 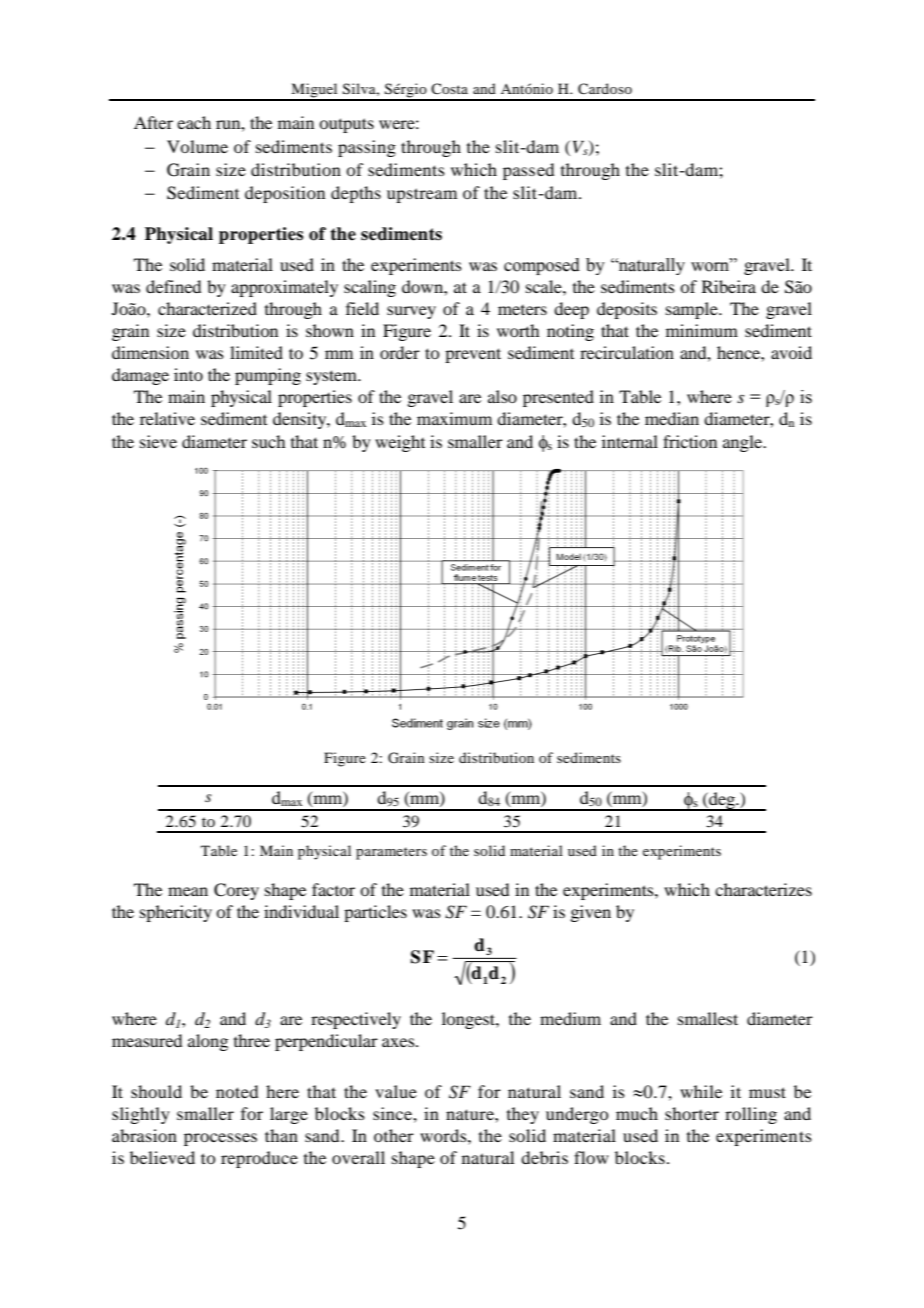 I want to click on each, so click(x=194, y=122).
